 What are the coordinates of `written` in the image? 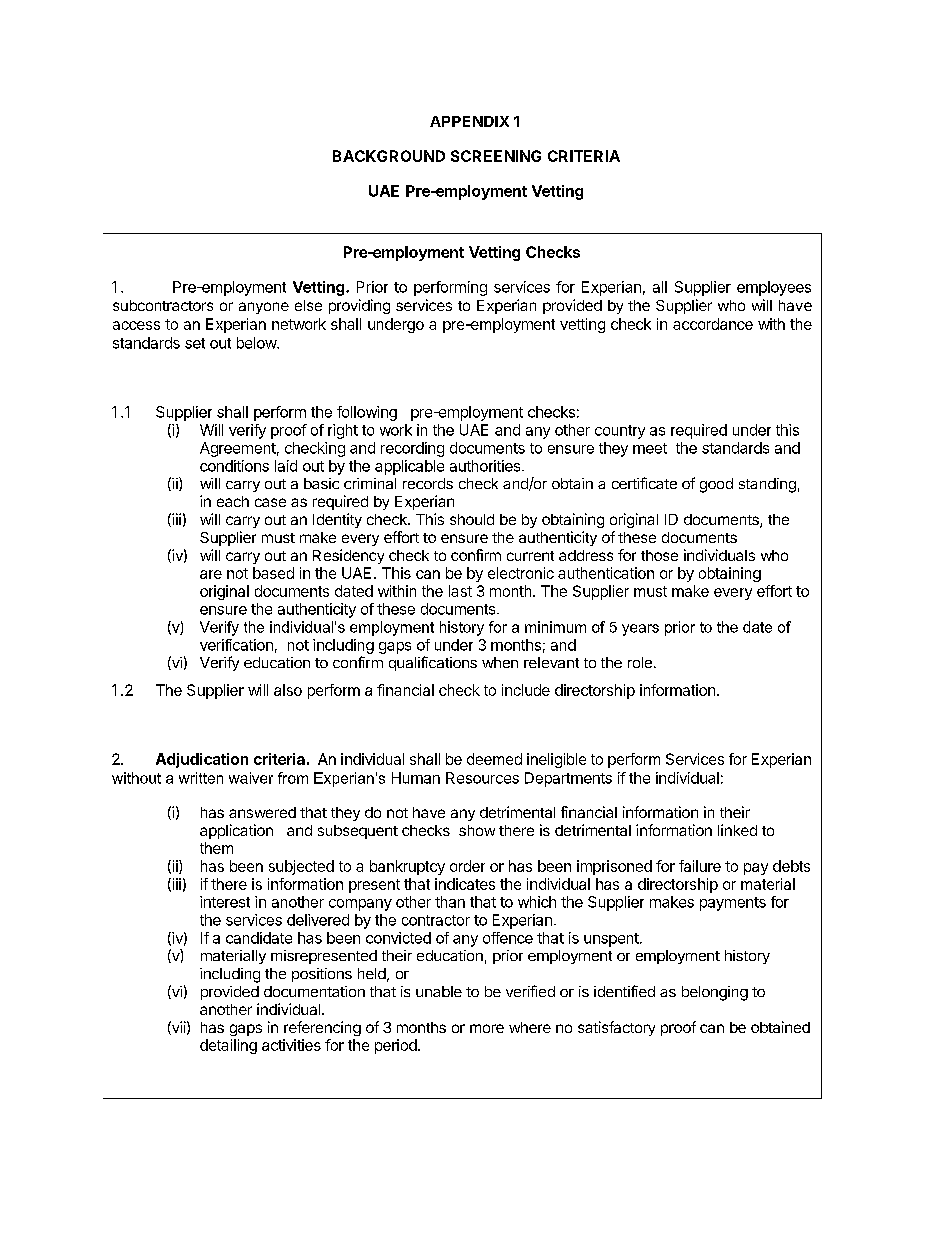 It's located at (201, 778).
